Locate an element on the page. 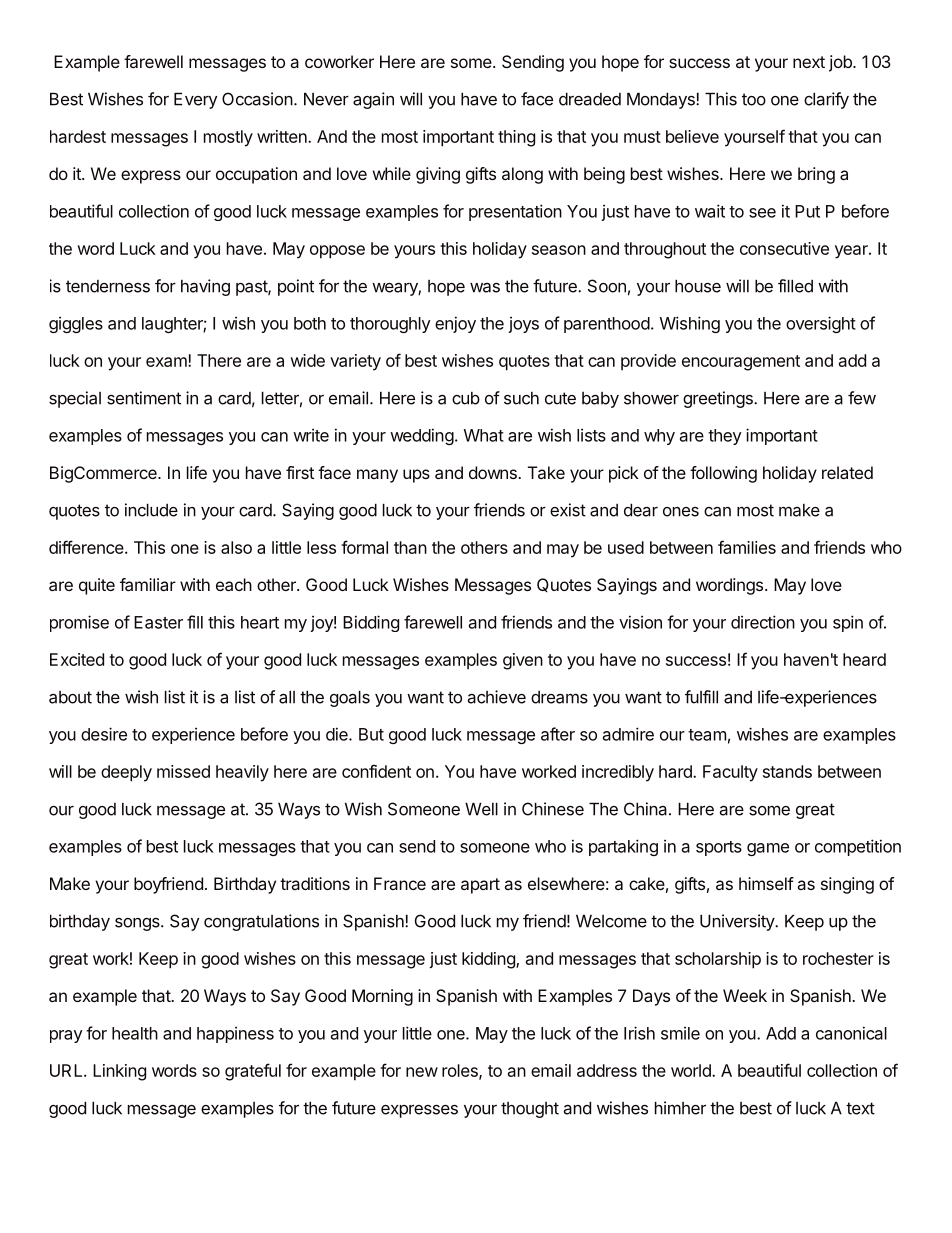  Every is located at coordinates (195, 100).
